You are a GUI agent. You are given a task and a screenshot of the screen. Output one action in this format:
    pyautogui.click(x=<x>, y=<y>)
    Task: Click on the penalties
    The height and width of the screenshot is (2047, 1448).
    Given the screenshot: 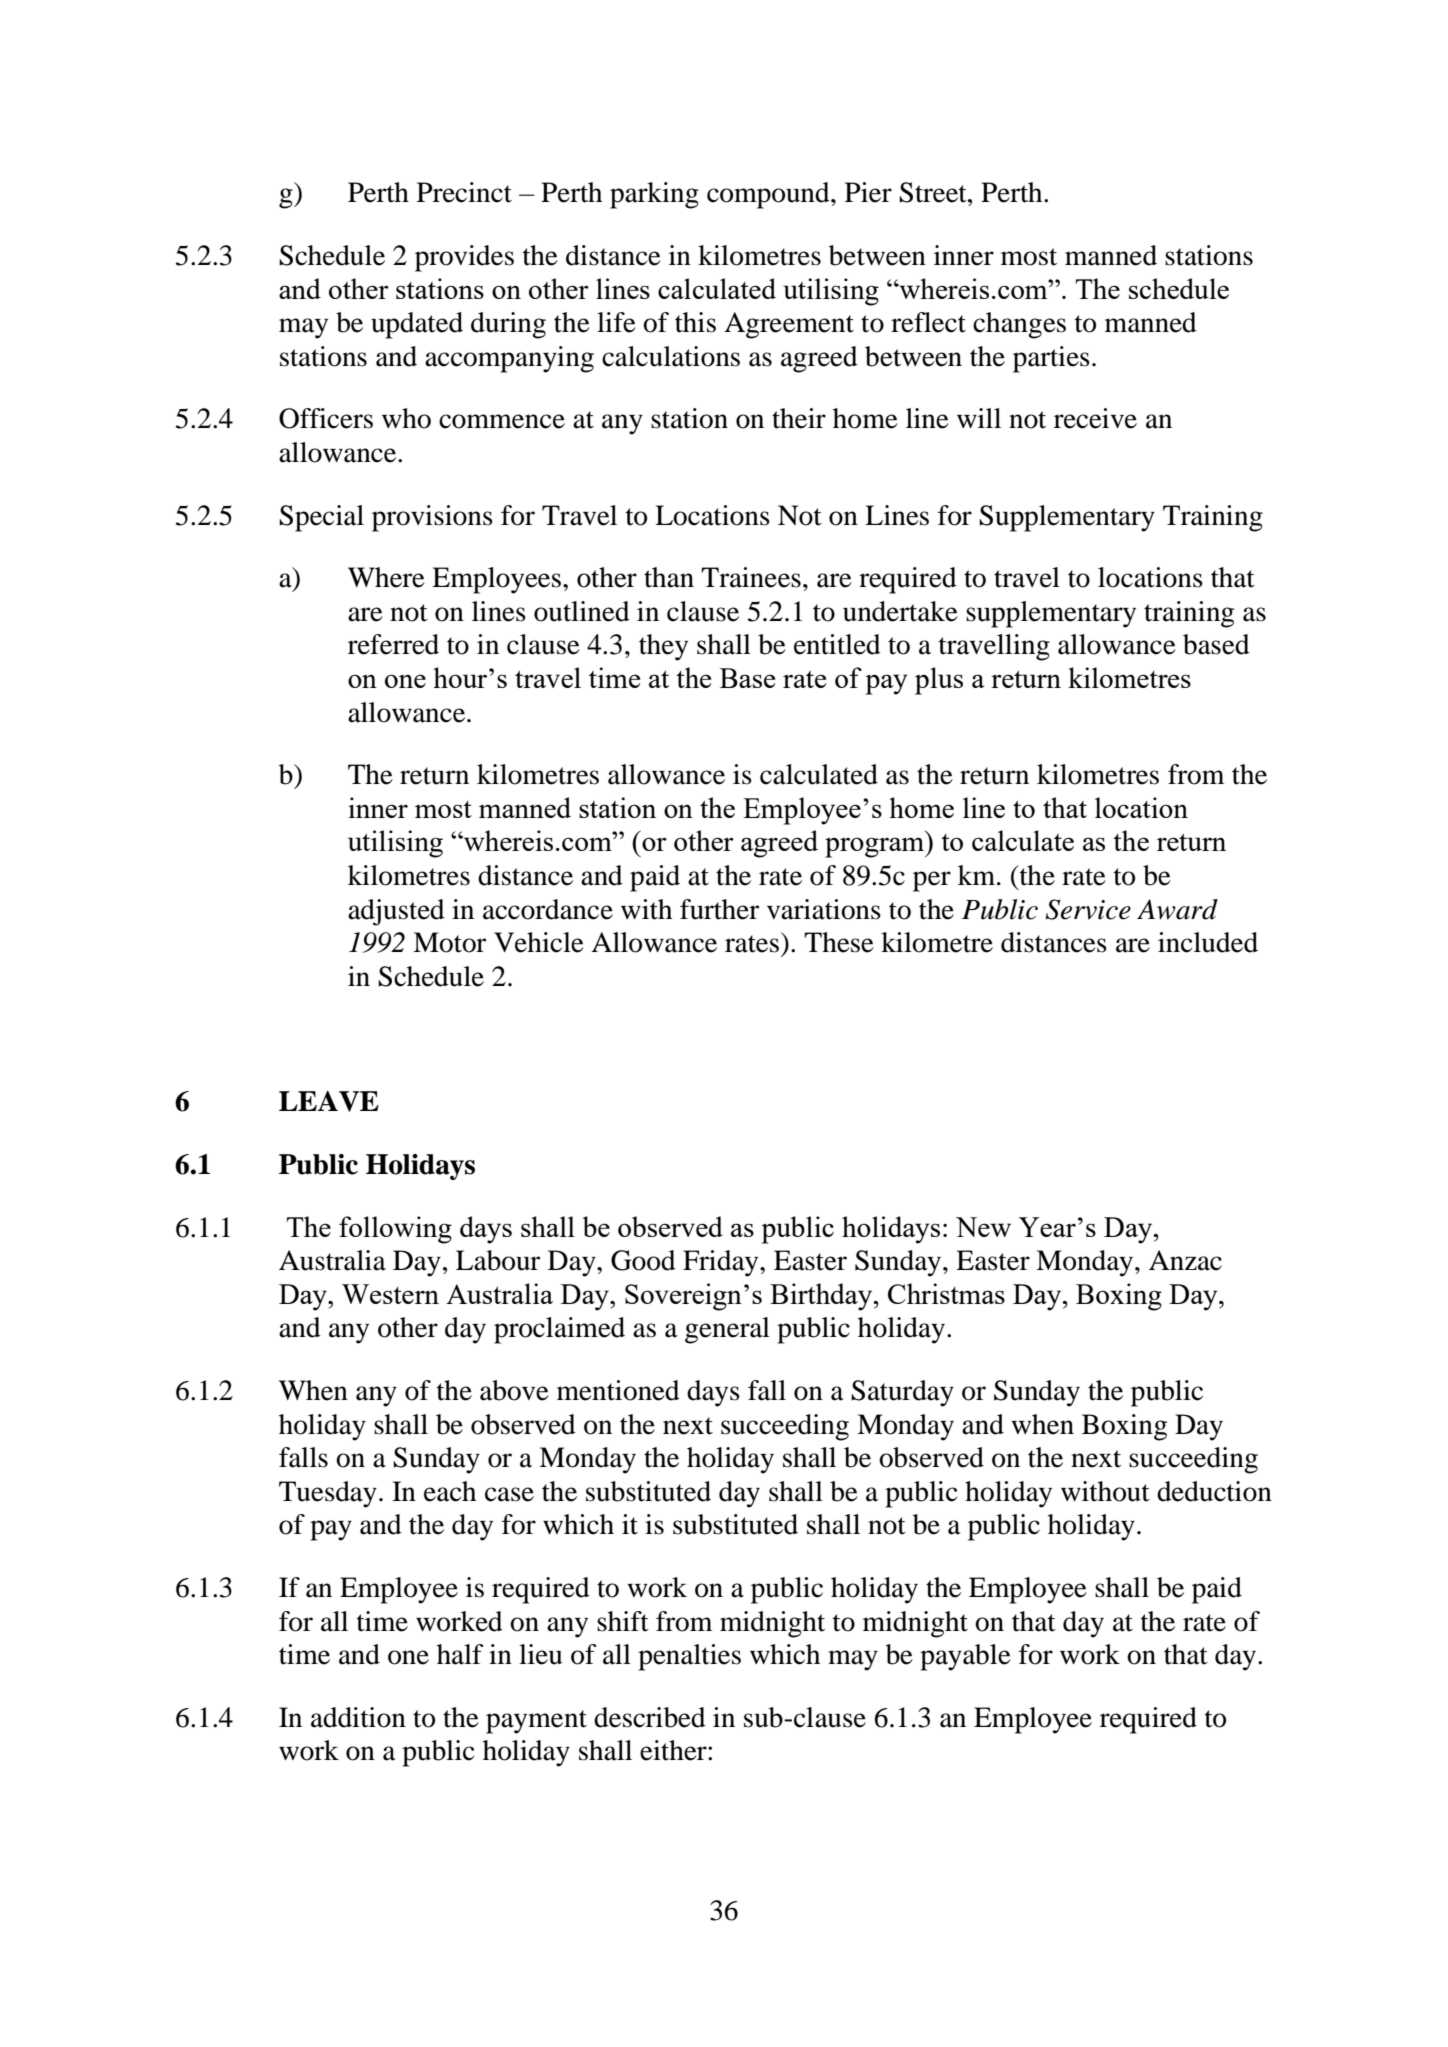 What is the action you would take?
    pyautogui.click(x=689, y=1657)
